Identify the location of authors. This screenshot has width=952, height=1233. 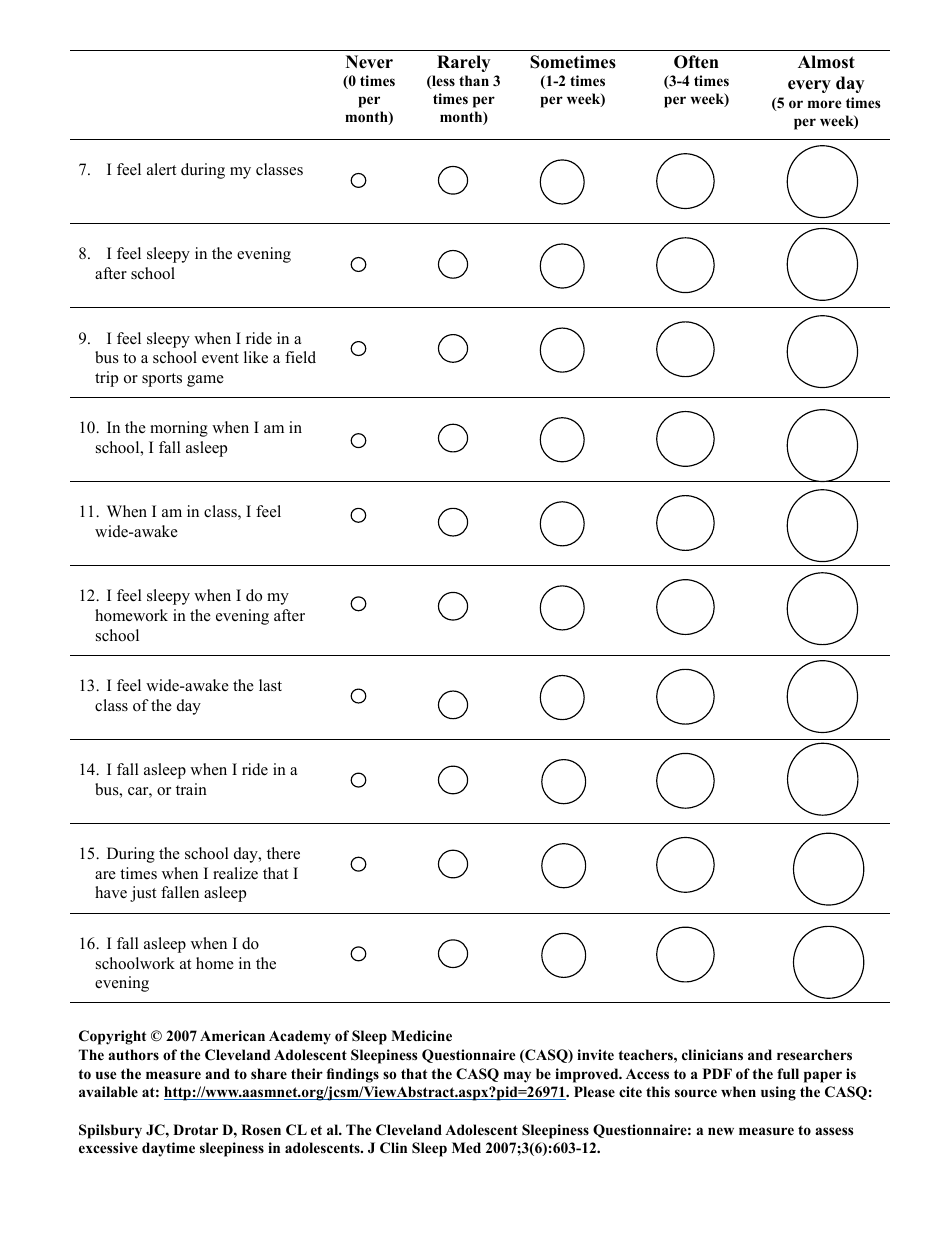
(133, 1054).
